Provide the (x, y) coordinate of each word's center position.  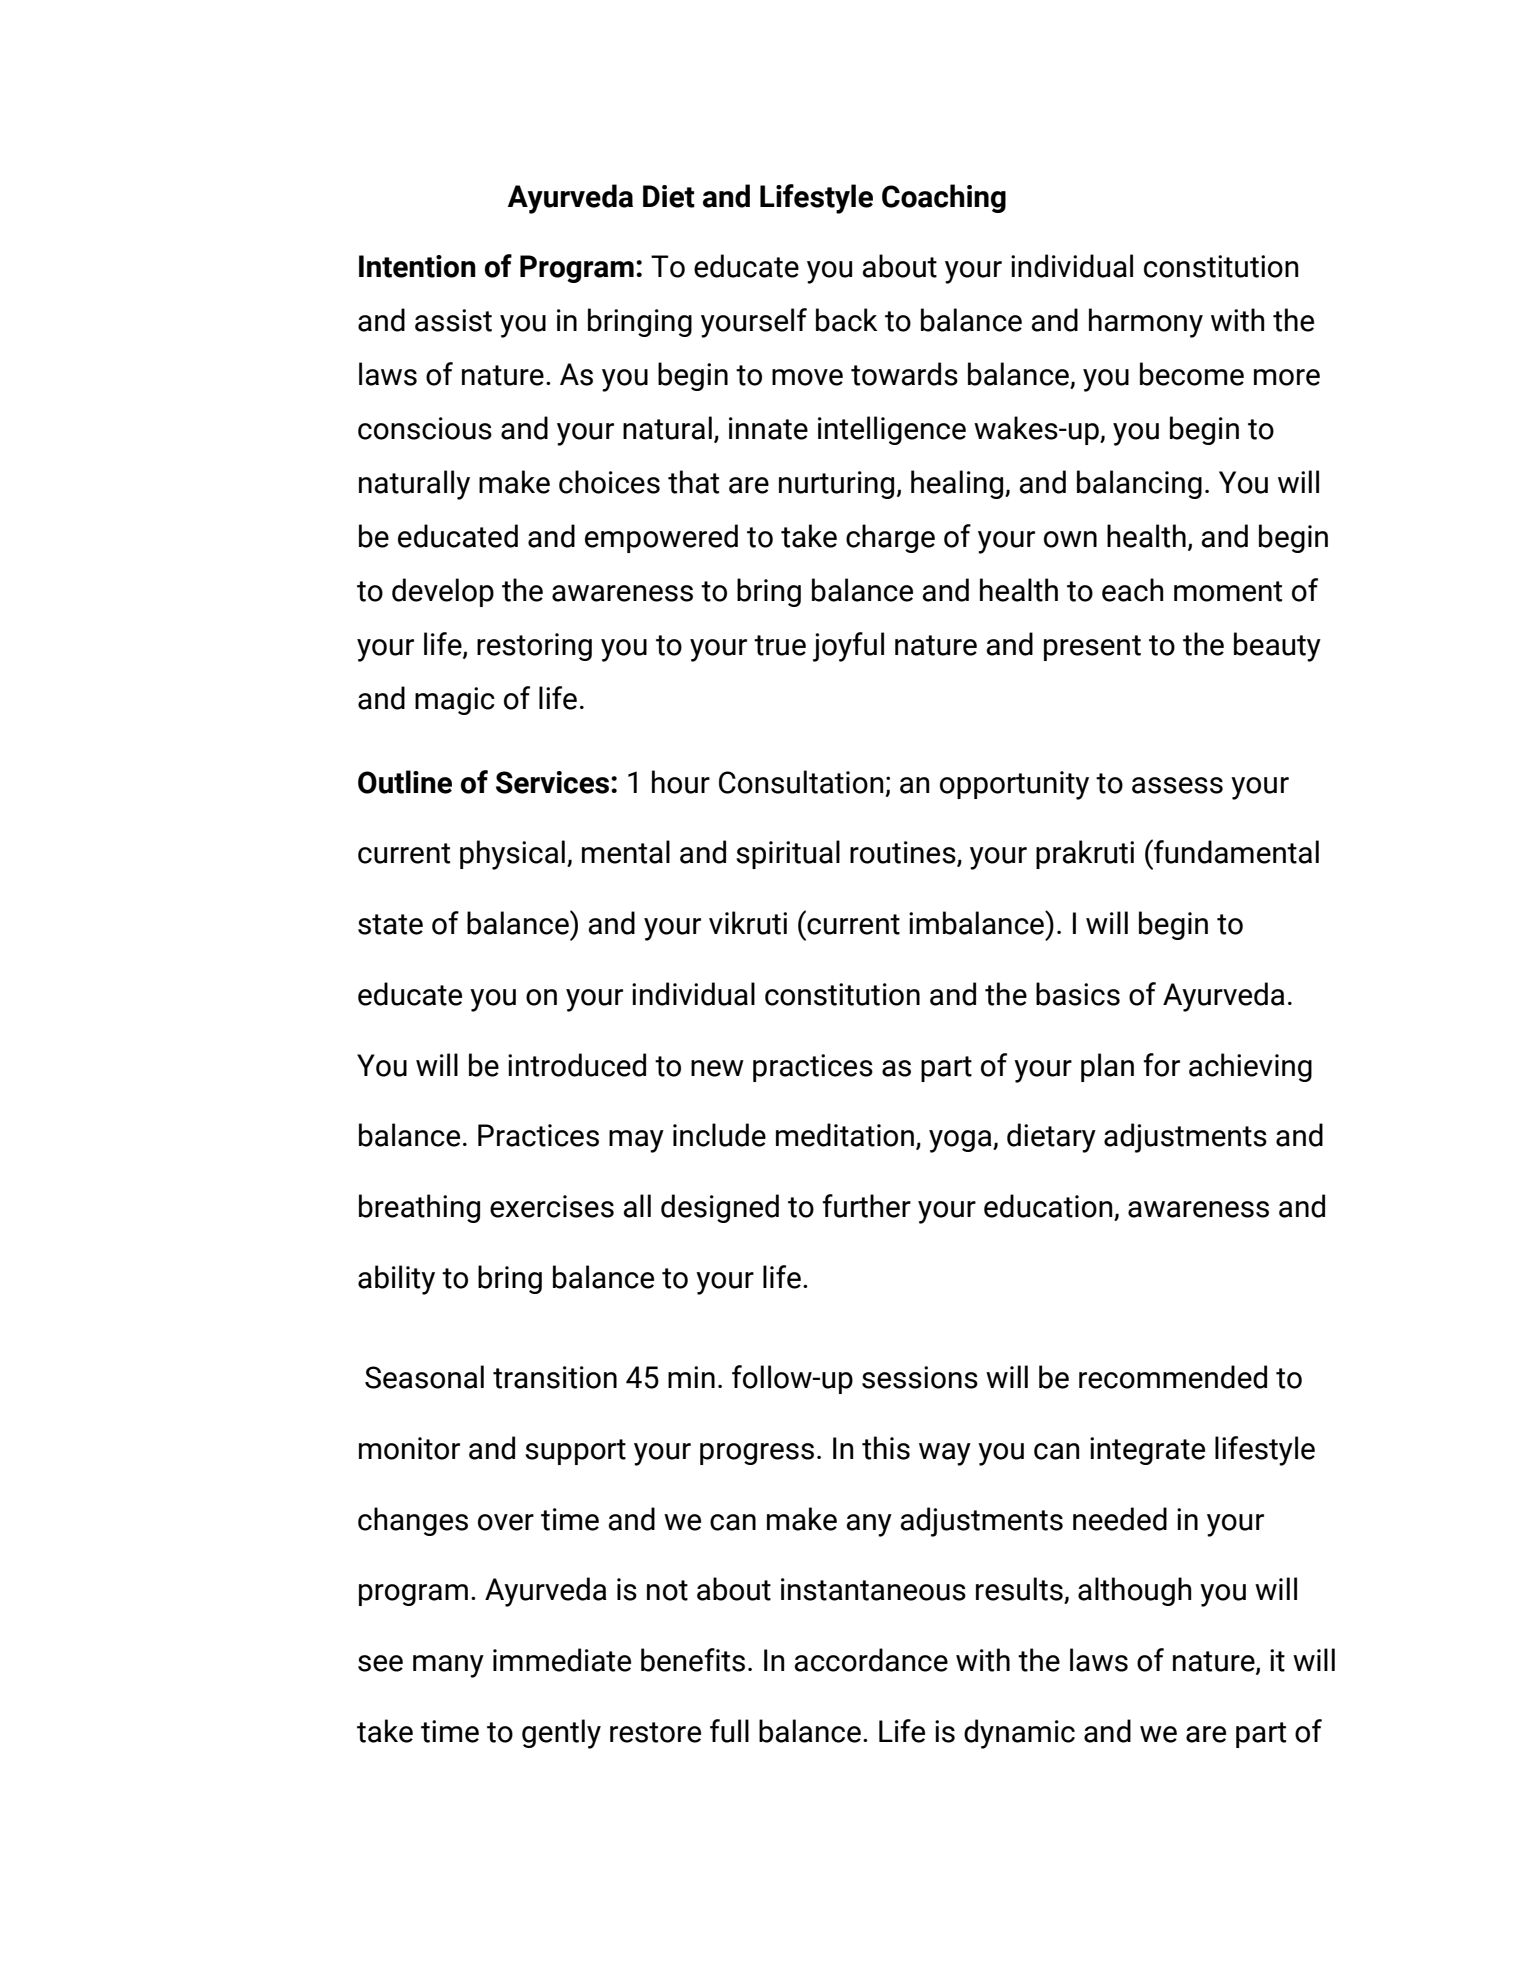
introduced (577, 1065)
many (448, 1666)
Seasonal (424, 1377)
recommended (1173, 1377)
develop (443, 592)
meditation (845, 1135)
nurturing (836, 485)
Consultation (801, 782)
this (886, 1448)
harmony (1146, 323)
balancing (1139, 484)
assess (1177, 785)
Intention (417, 266)
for (1161, 1065)
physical (512, 855)
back (846, 320)
